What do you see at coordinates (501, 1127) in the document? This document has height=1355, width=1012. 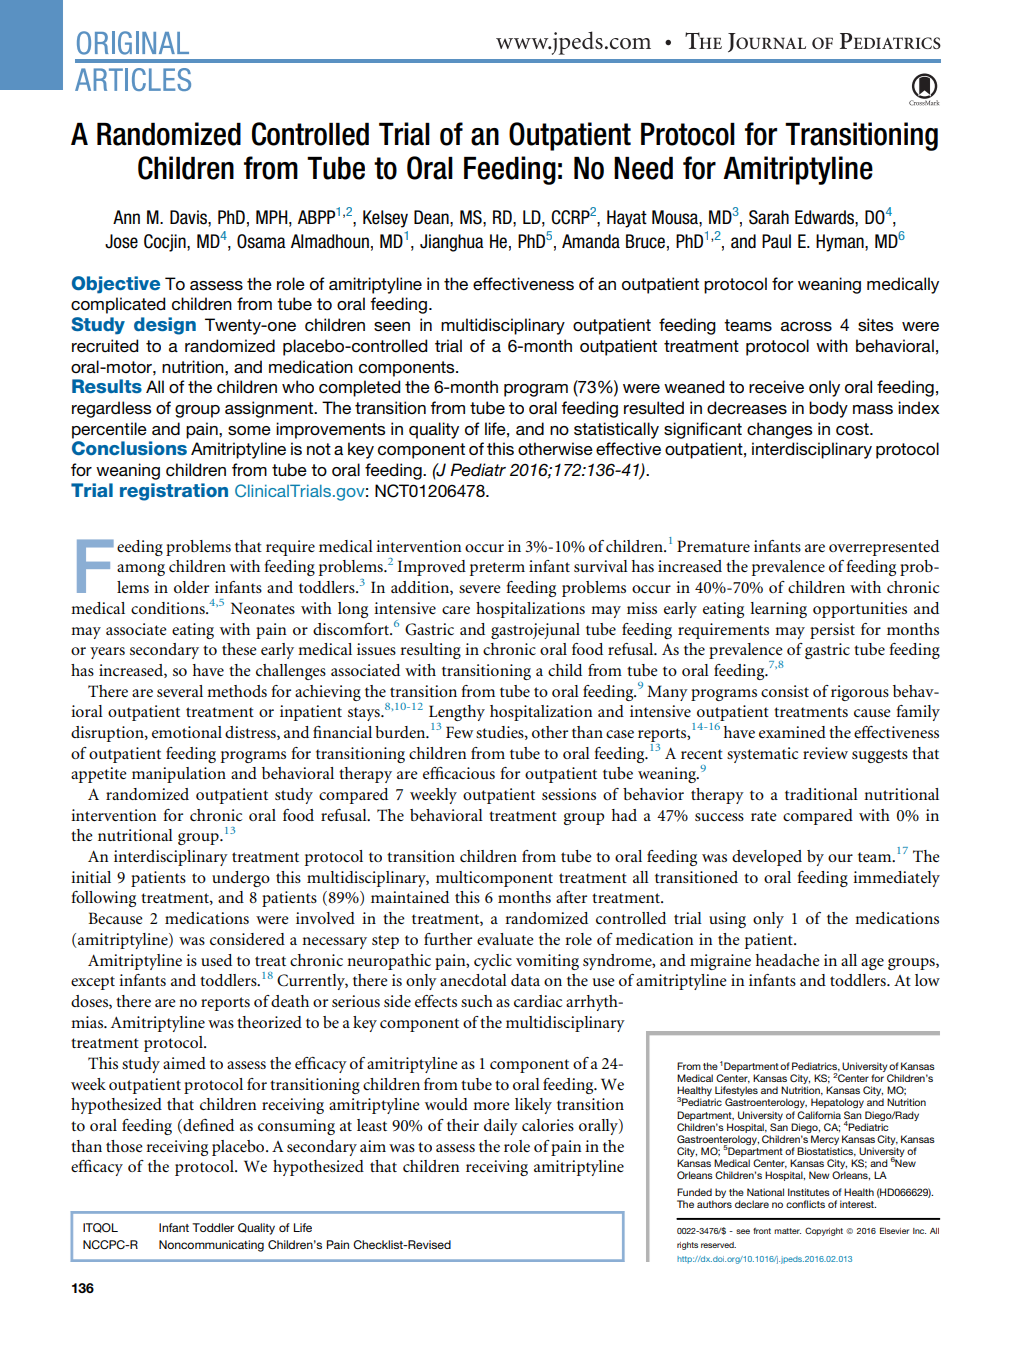 I see `daily` at bounding box center [501, 1127].
